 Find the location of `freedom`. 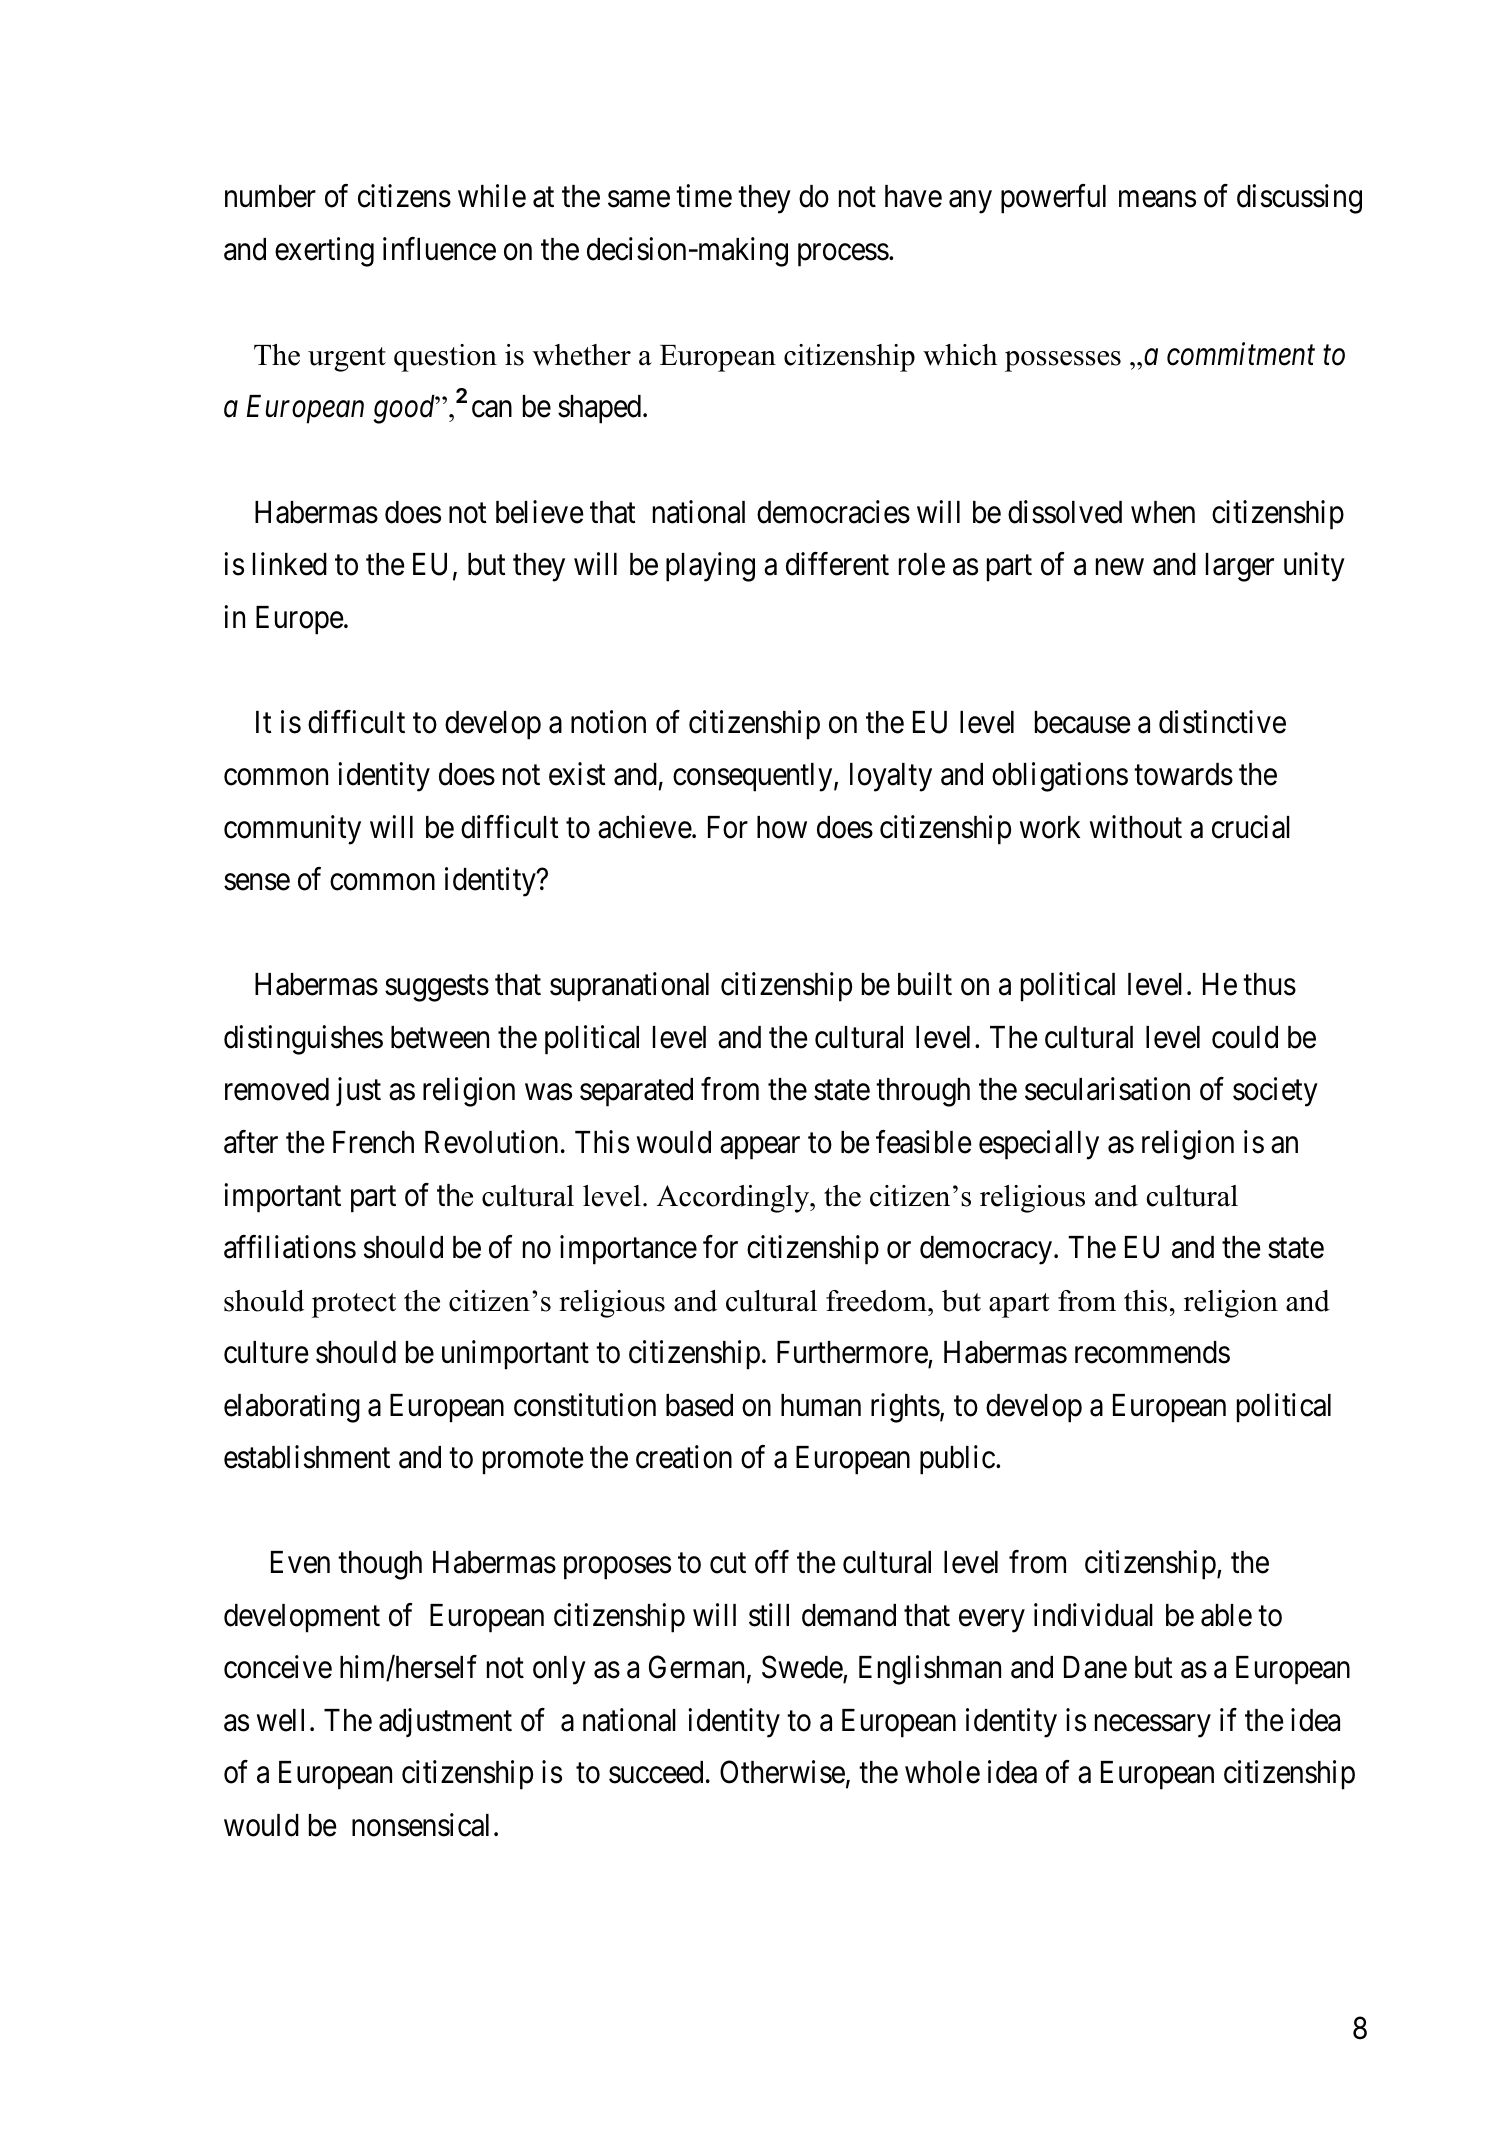

freedom is located at coordinates (877, 1301).
